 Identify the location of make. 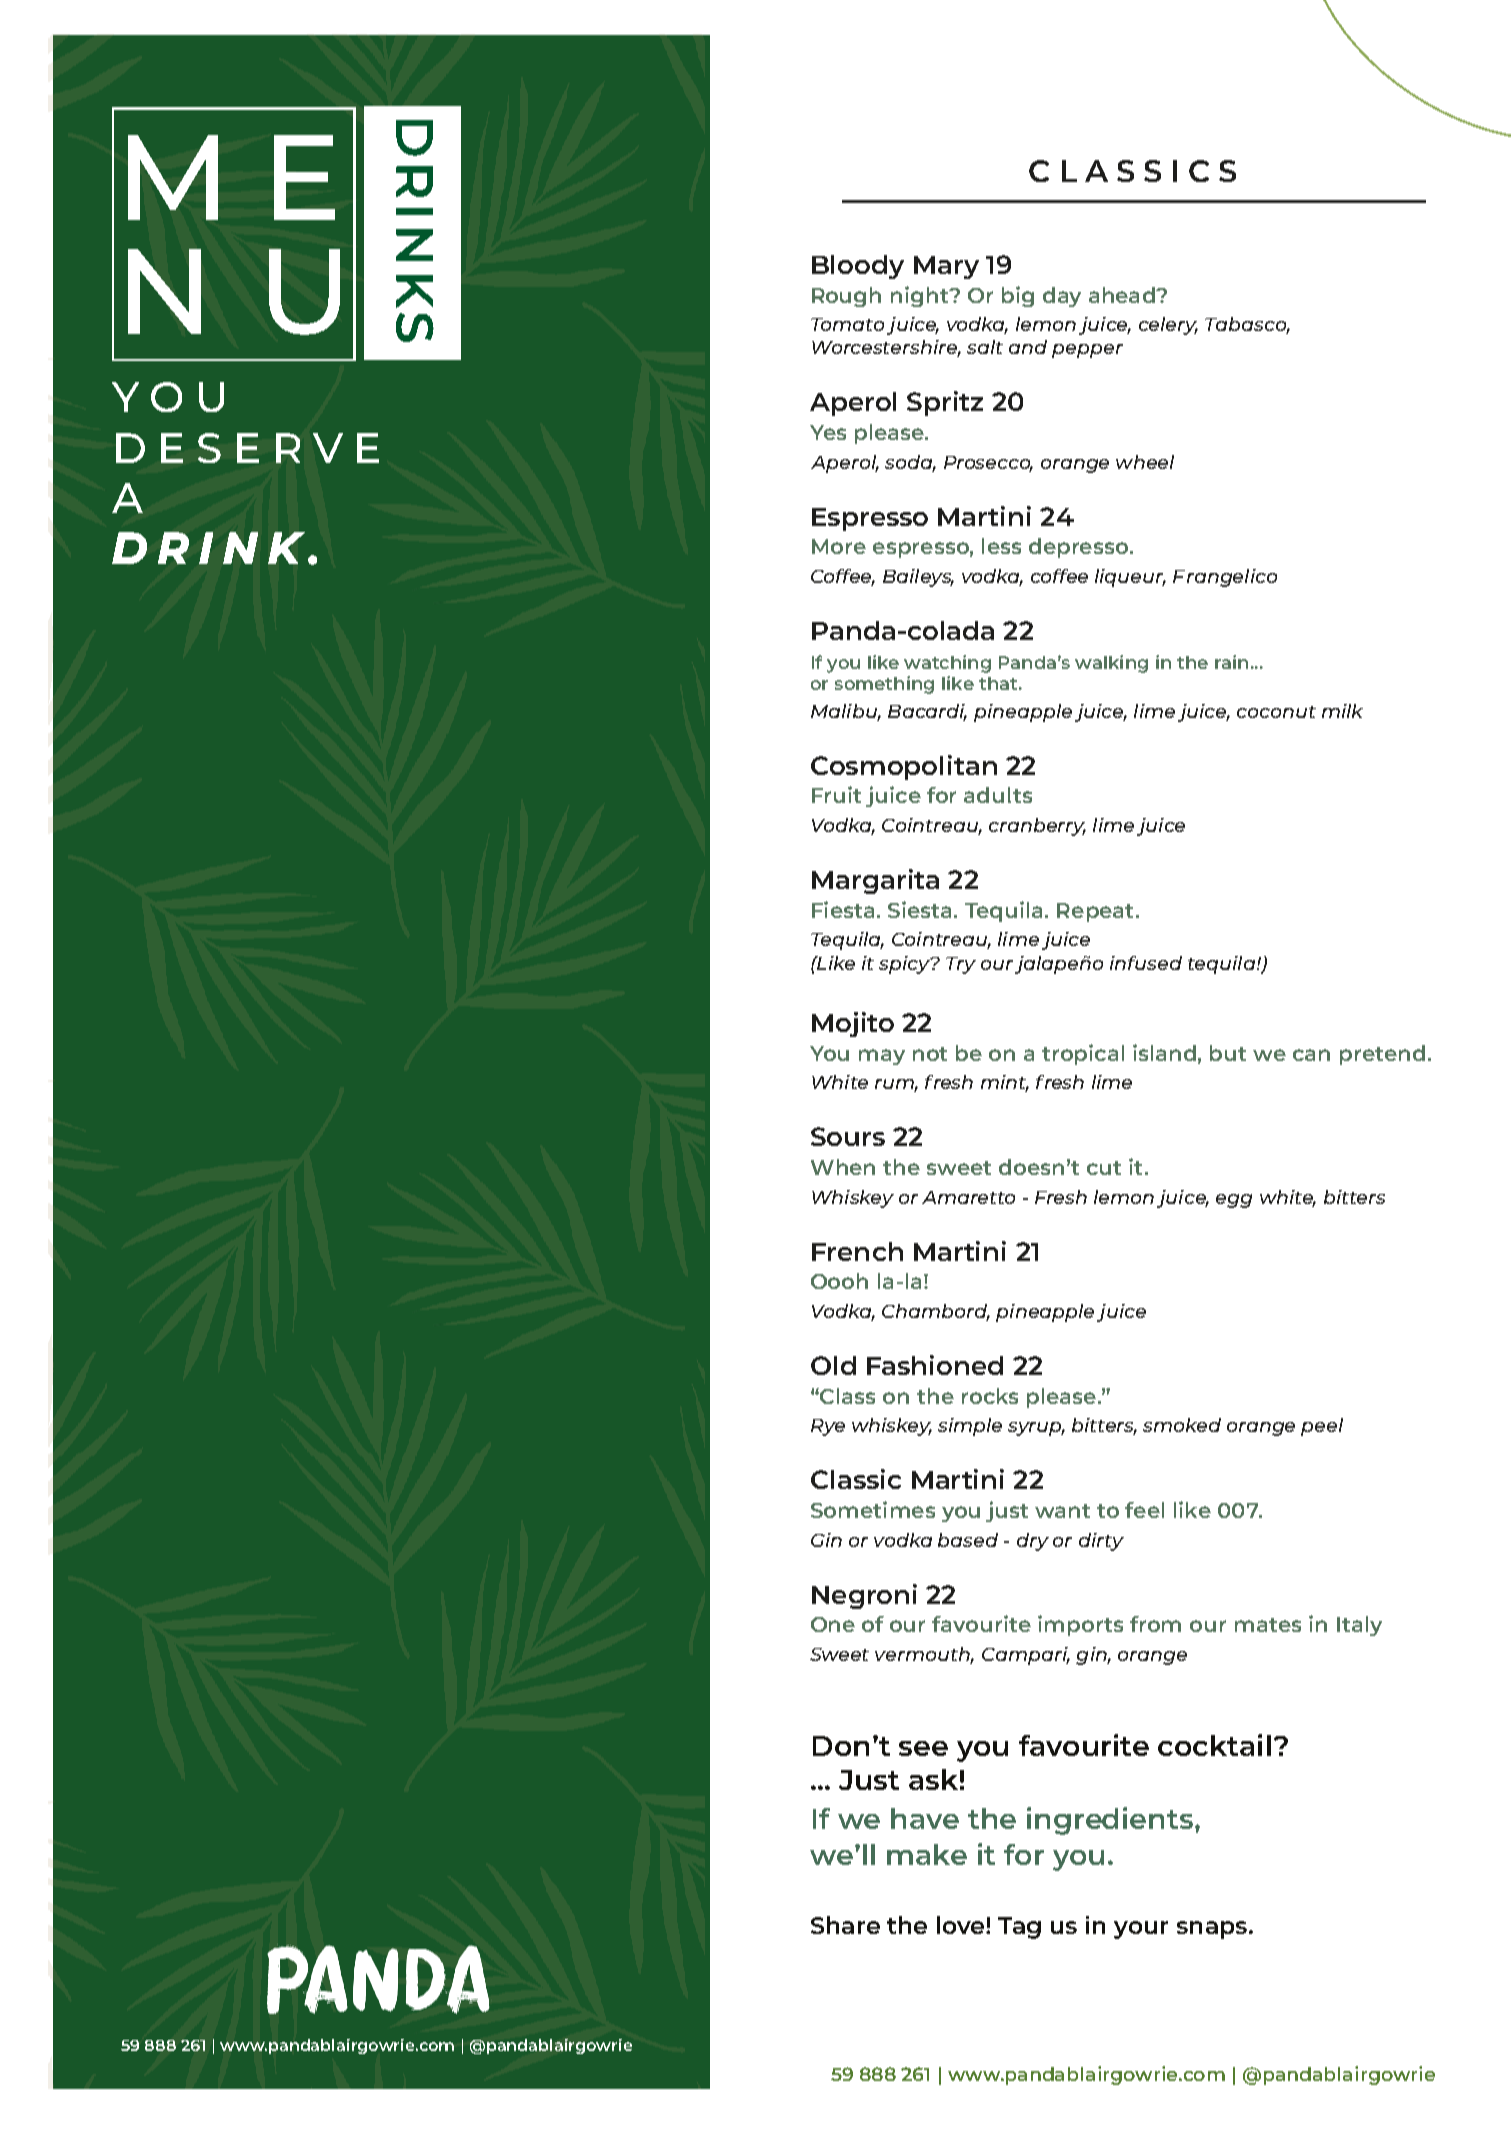
(927, 1854).
